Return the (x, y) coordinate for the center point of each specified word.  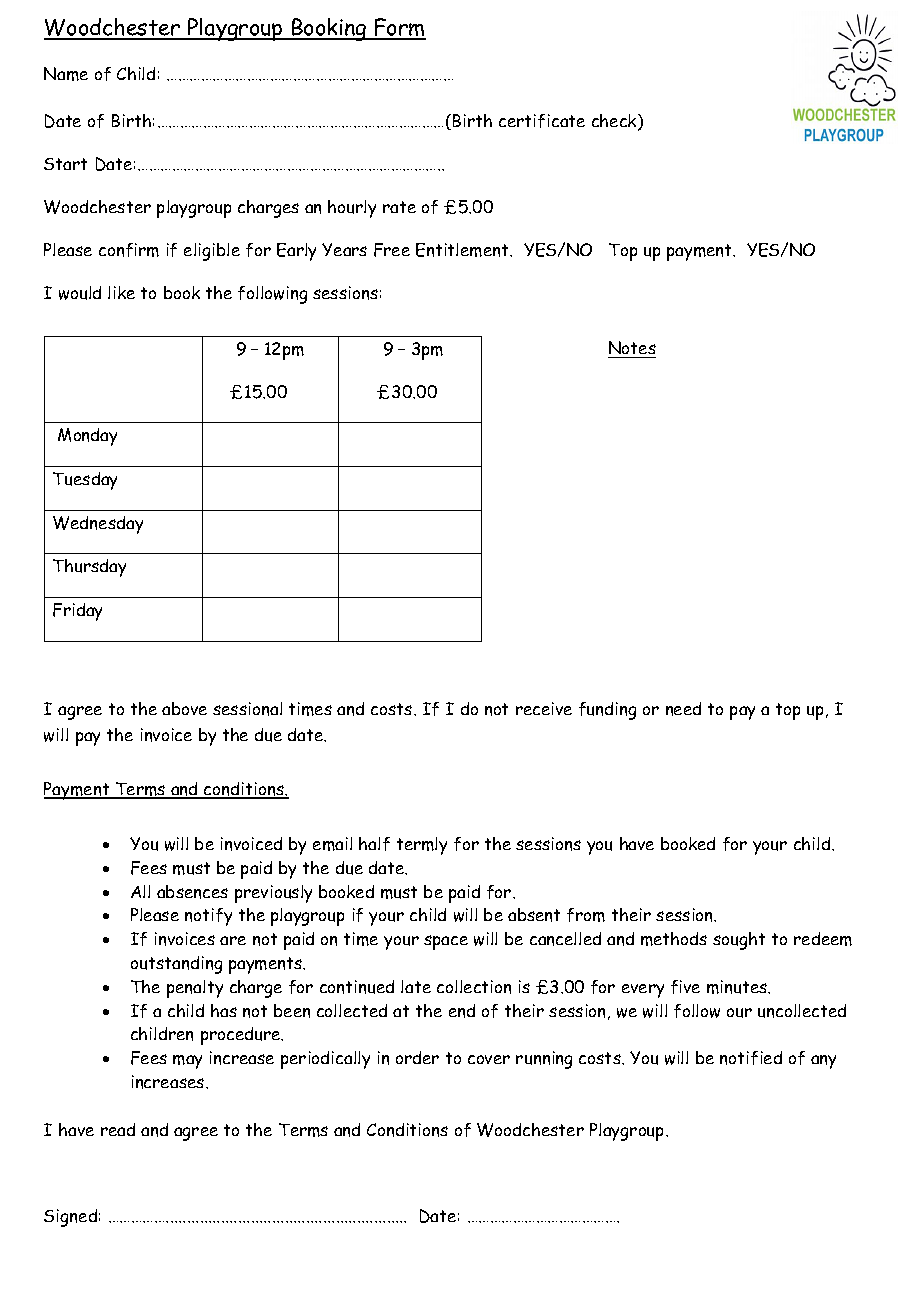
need (683, 709)
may (187, 1062)
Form (399, 28)
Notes (632, 349)
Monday (87, 437)
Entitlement (464, 250)
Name (66, 74)
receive (544, 708)
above (184, 708)
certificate (542, 121)
